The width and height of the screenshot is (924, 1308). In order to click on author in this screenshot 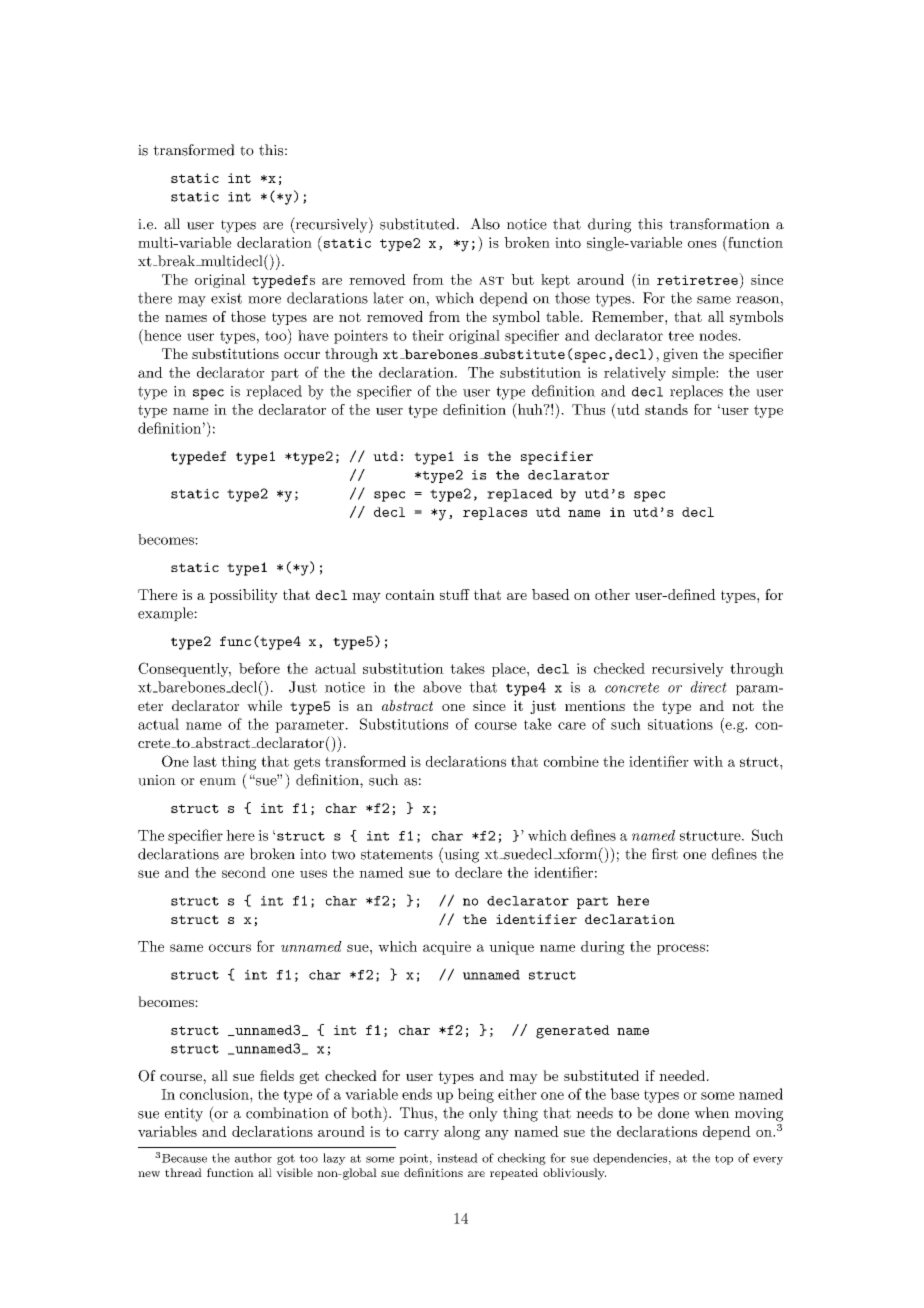, I will do `click(253, 1158)`.
